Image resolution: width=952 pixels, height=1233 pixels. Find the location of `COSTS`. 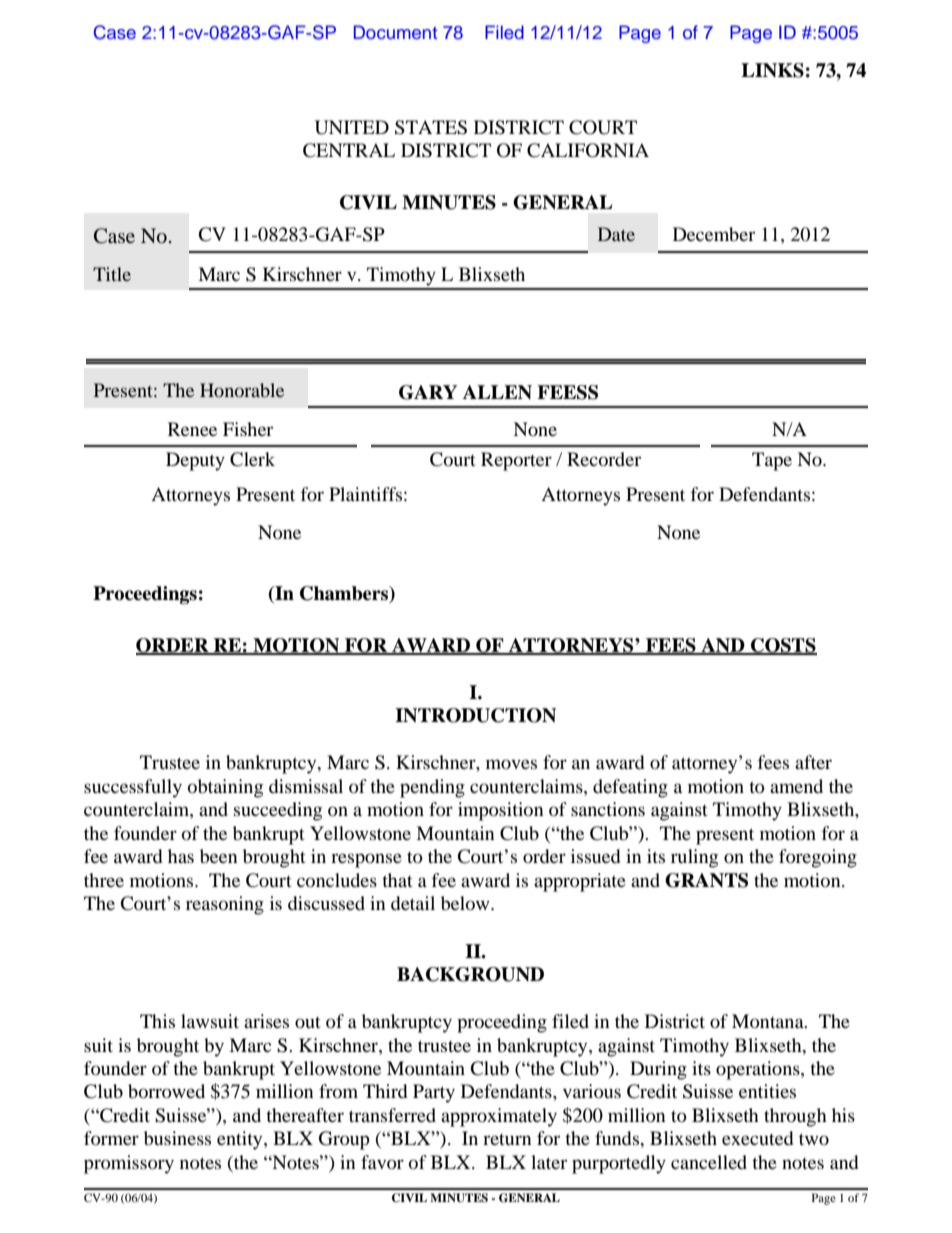

COSTS is located at coordinates (783, 646).
